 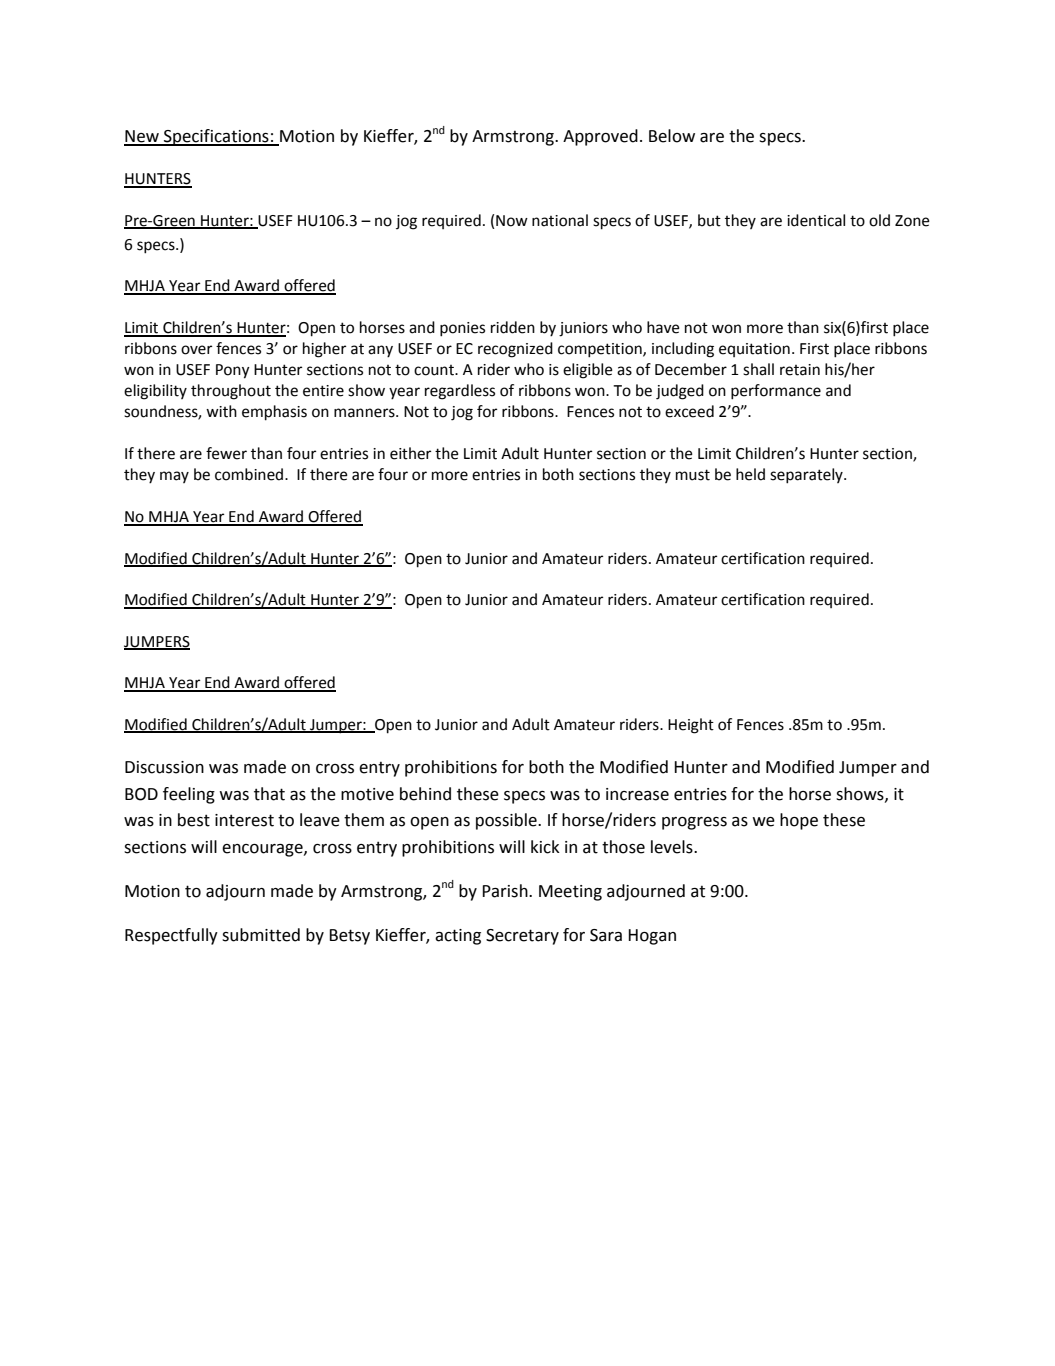 I want to click on Specifications, so click(x=216, y=137).
